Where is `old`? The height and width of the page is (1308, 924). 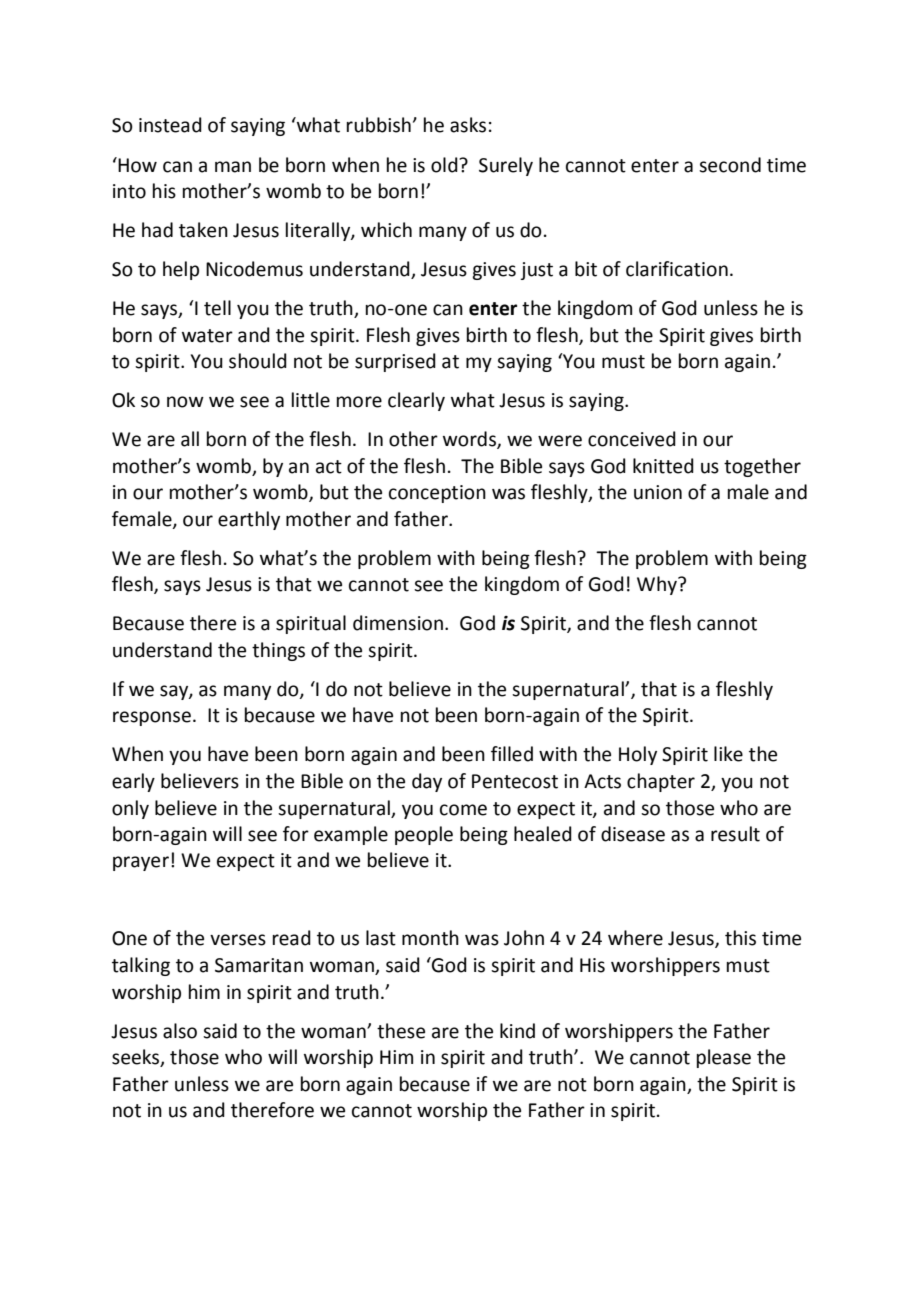
old is located at coordinates (445, 165).
